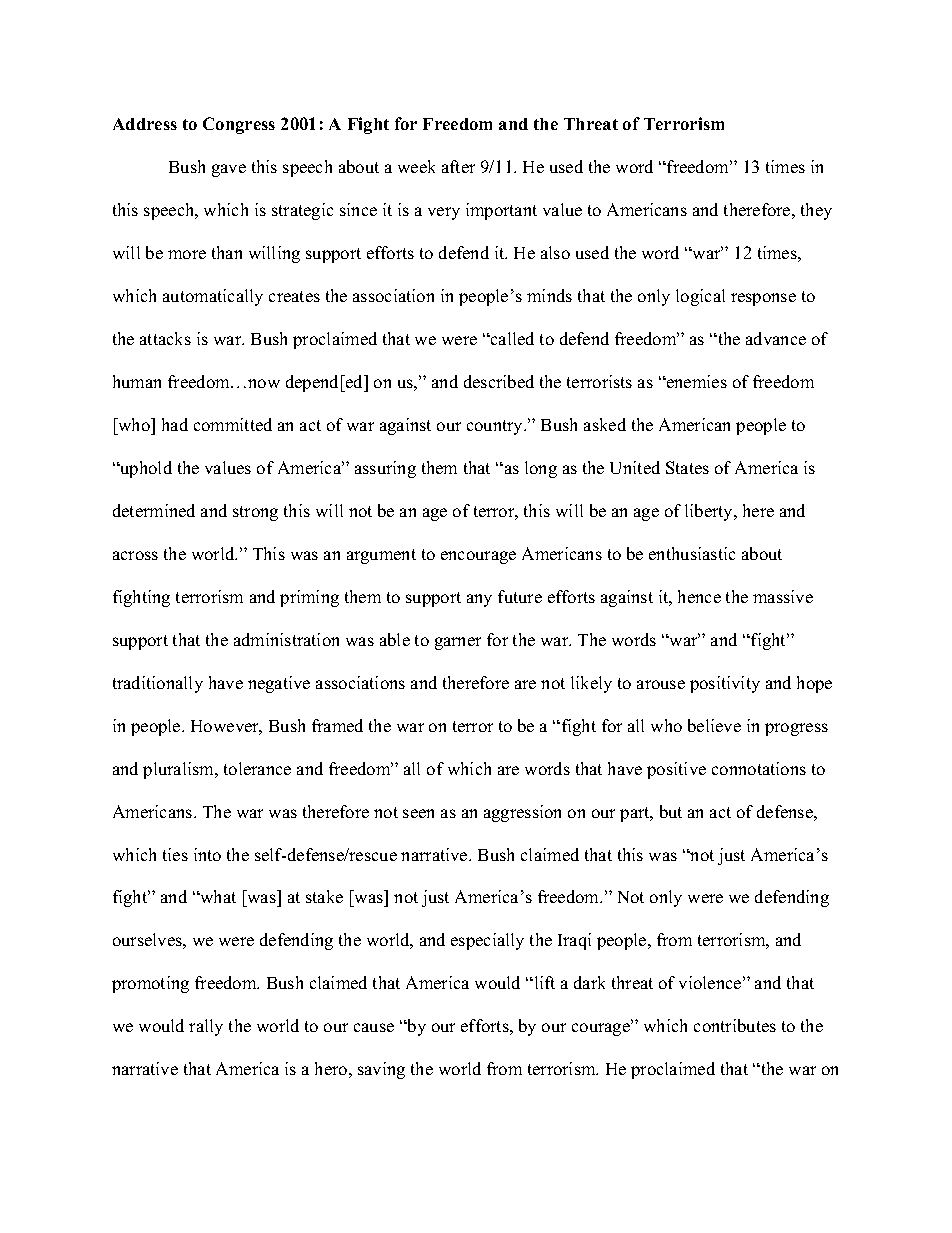  What do you see at coordinates (206, 1027) in the screenshot?
I see `rally` at bounding box center [206, 1027].
